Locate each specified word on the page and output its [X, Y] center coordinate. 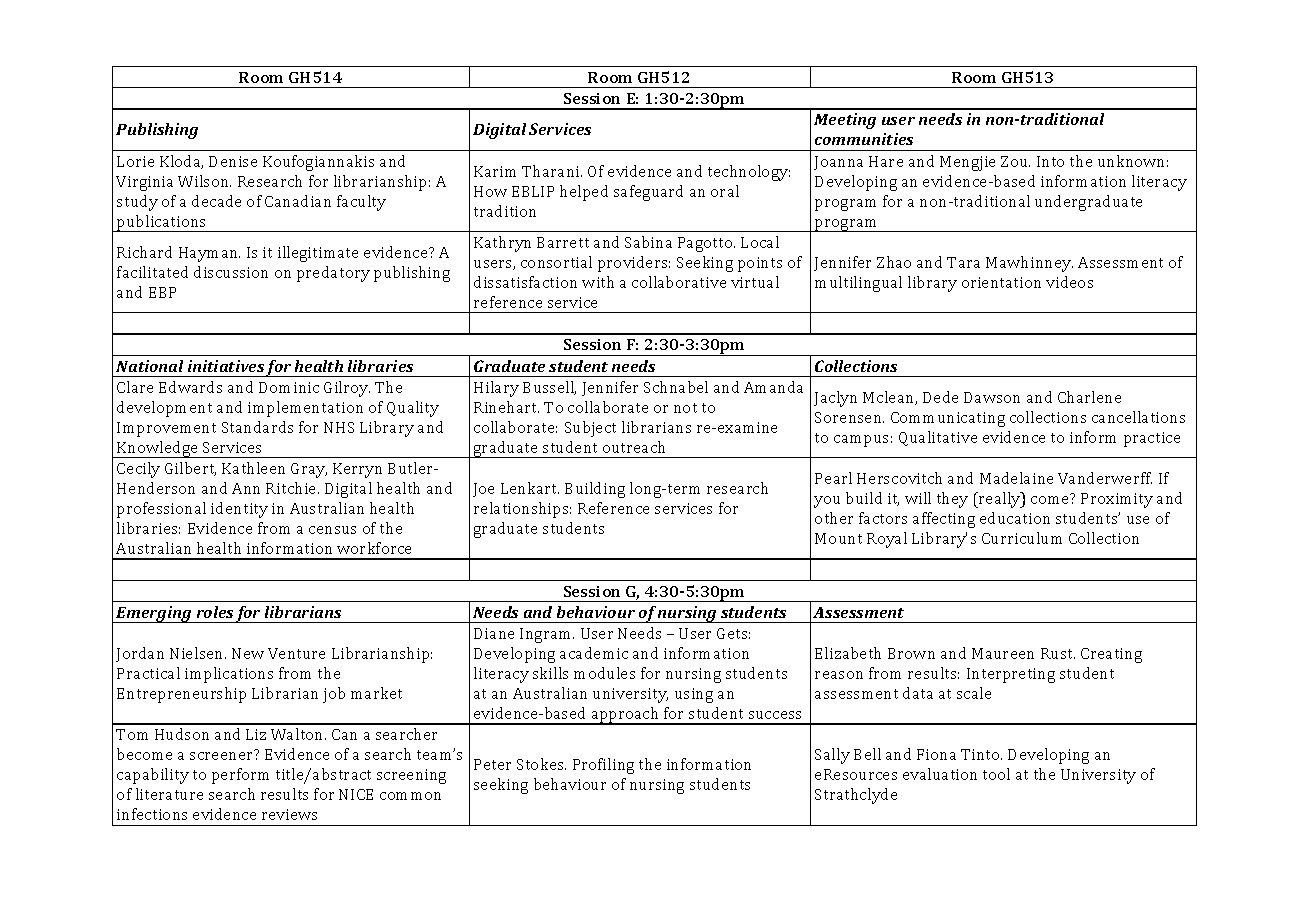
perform [240, 776]
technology [749, 173]
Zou [1015, 161]
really [1000, 500]
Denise [233, 161]
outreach [634, 447]
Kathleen [253, 468]
